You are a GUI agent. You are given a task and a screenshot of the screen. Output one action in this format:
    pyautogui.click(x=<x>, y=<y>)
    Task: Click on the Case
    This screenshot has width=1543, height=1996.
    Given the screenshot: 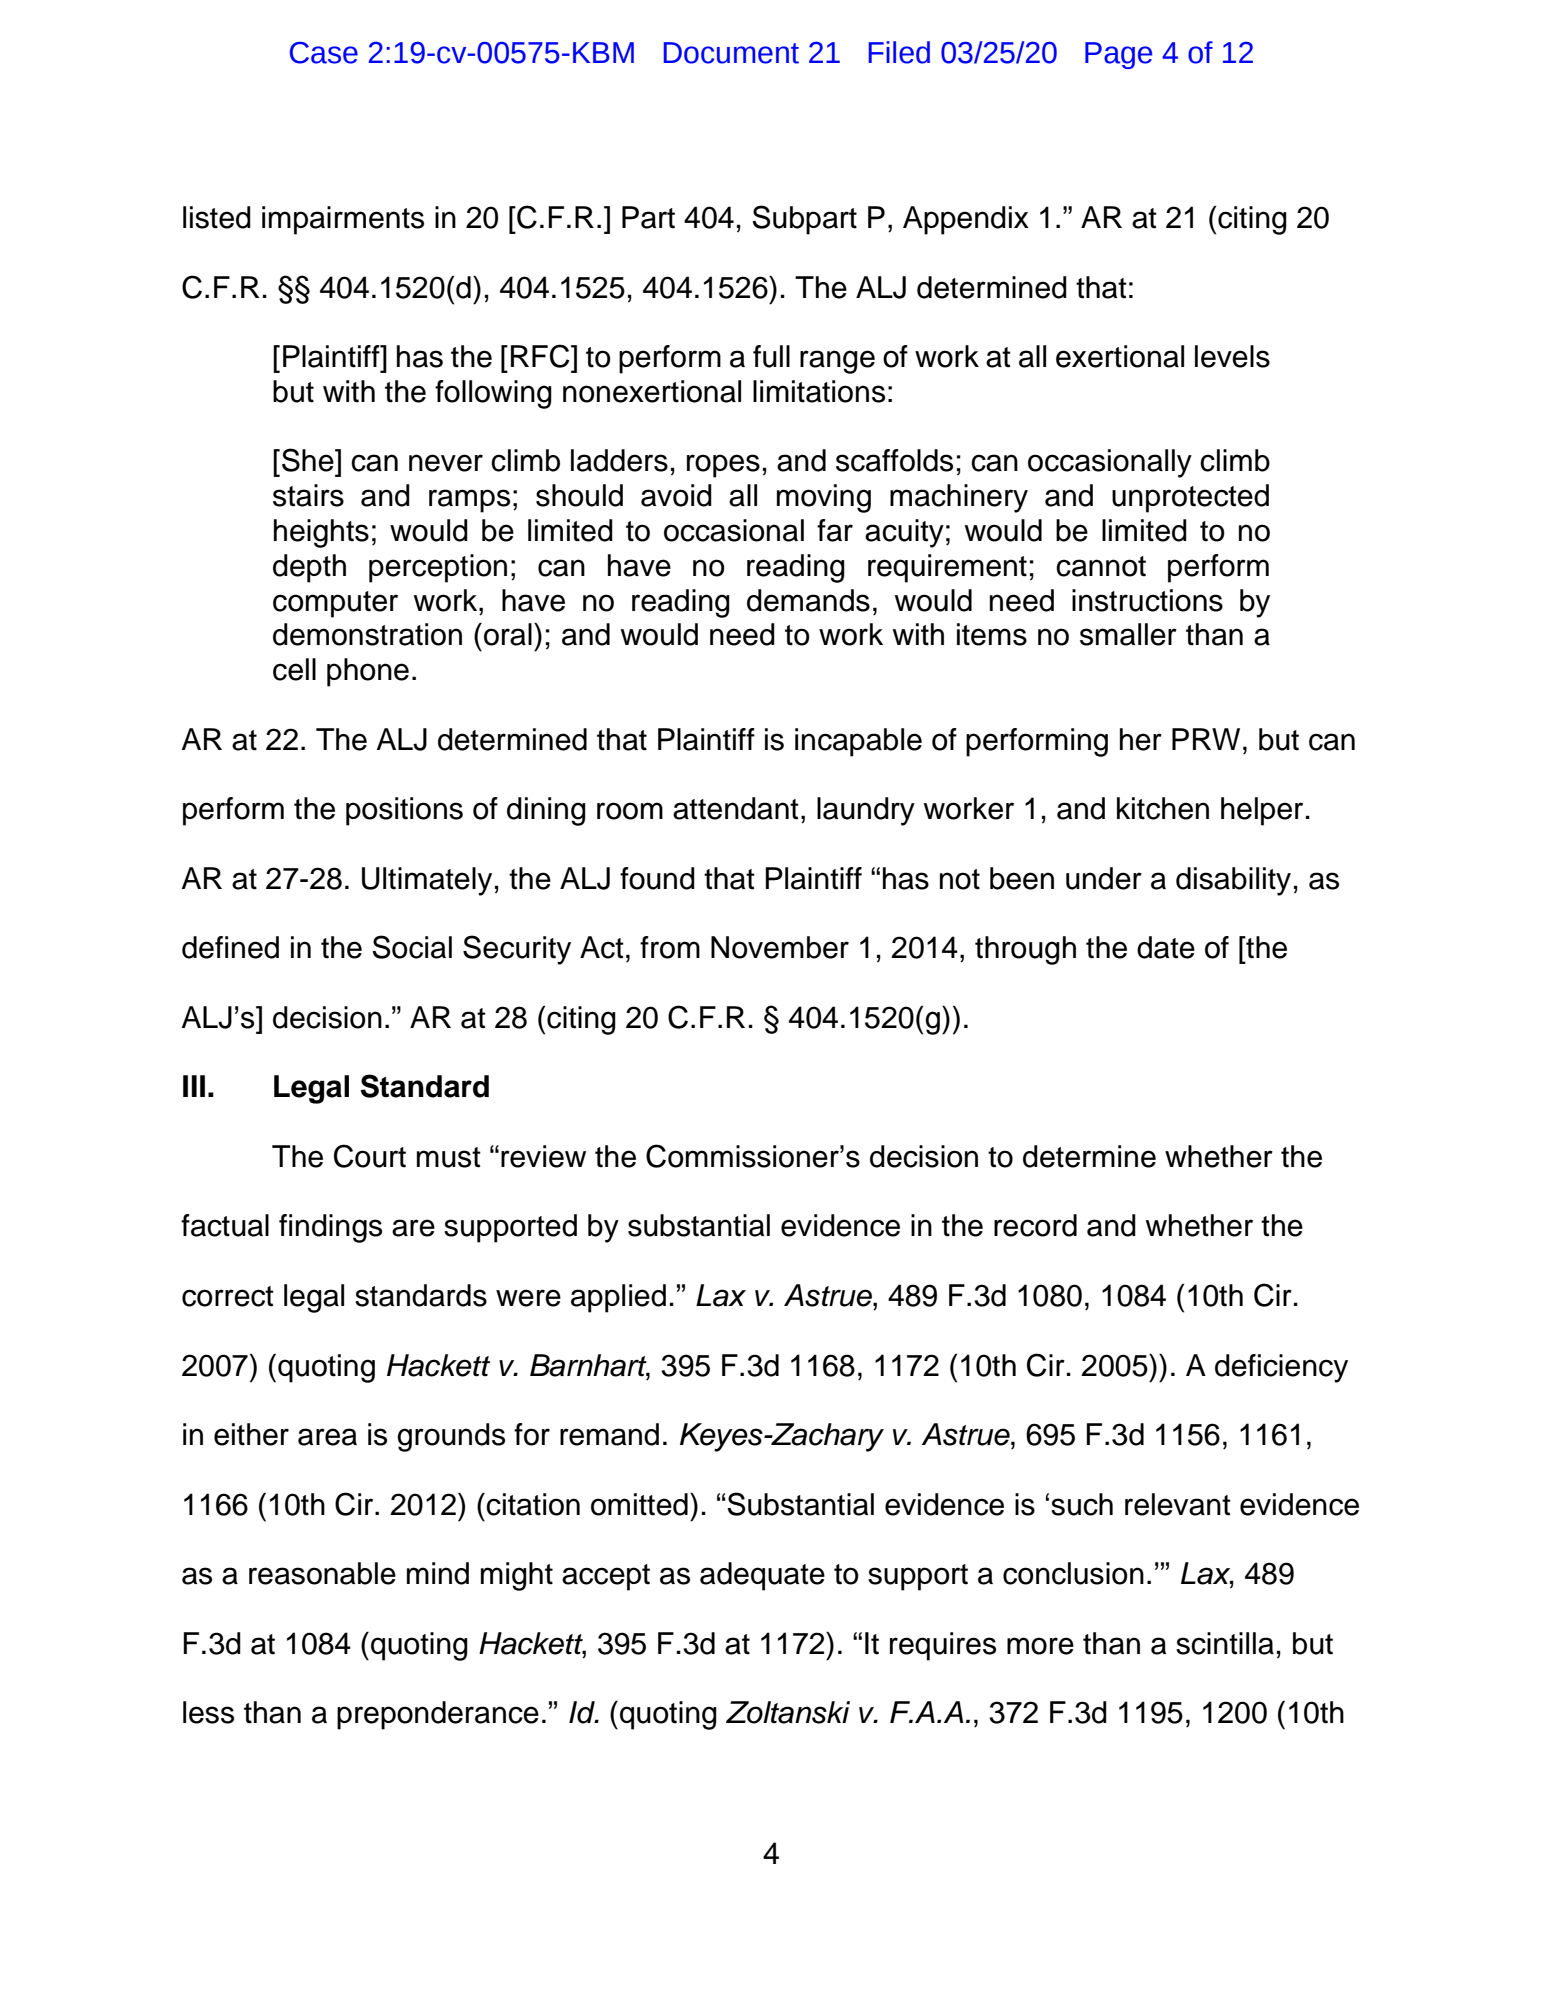 What is the action you would take?
    pyautogui.click(x=324, y=53)
